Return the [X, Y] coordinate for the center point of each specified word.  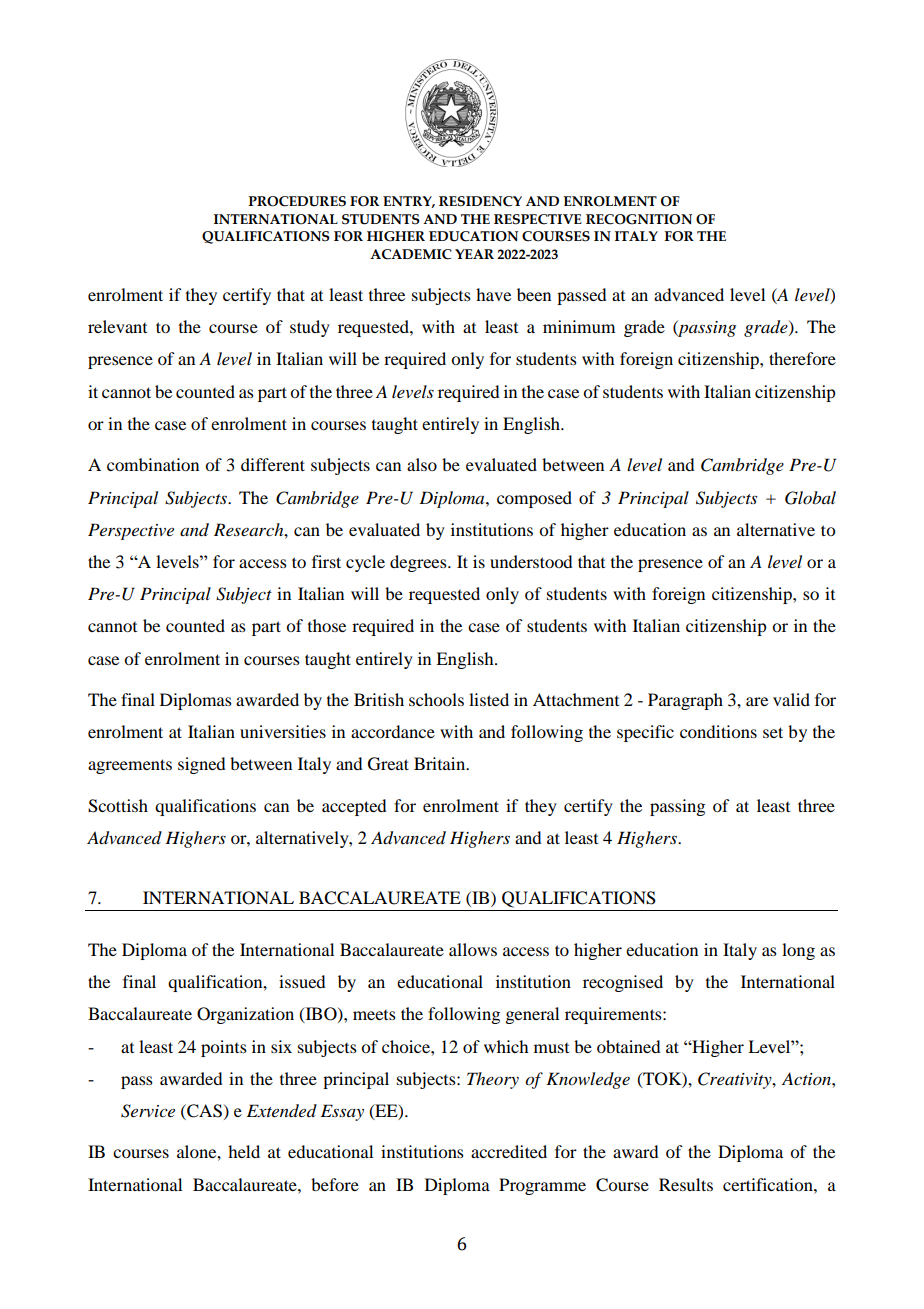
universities [283, 731]
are [757, 701]
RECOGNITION [639, 219]
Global [810, 498]
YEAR [474, 254]
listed [489, 699]
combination [153, 464]
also [422, 464]
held [244, 1151]
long [798, 951]
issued [302, 981]
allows [473, 949]
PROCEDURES [297, 201]
